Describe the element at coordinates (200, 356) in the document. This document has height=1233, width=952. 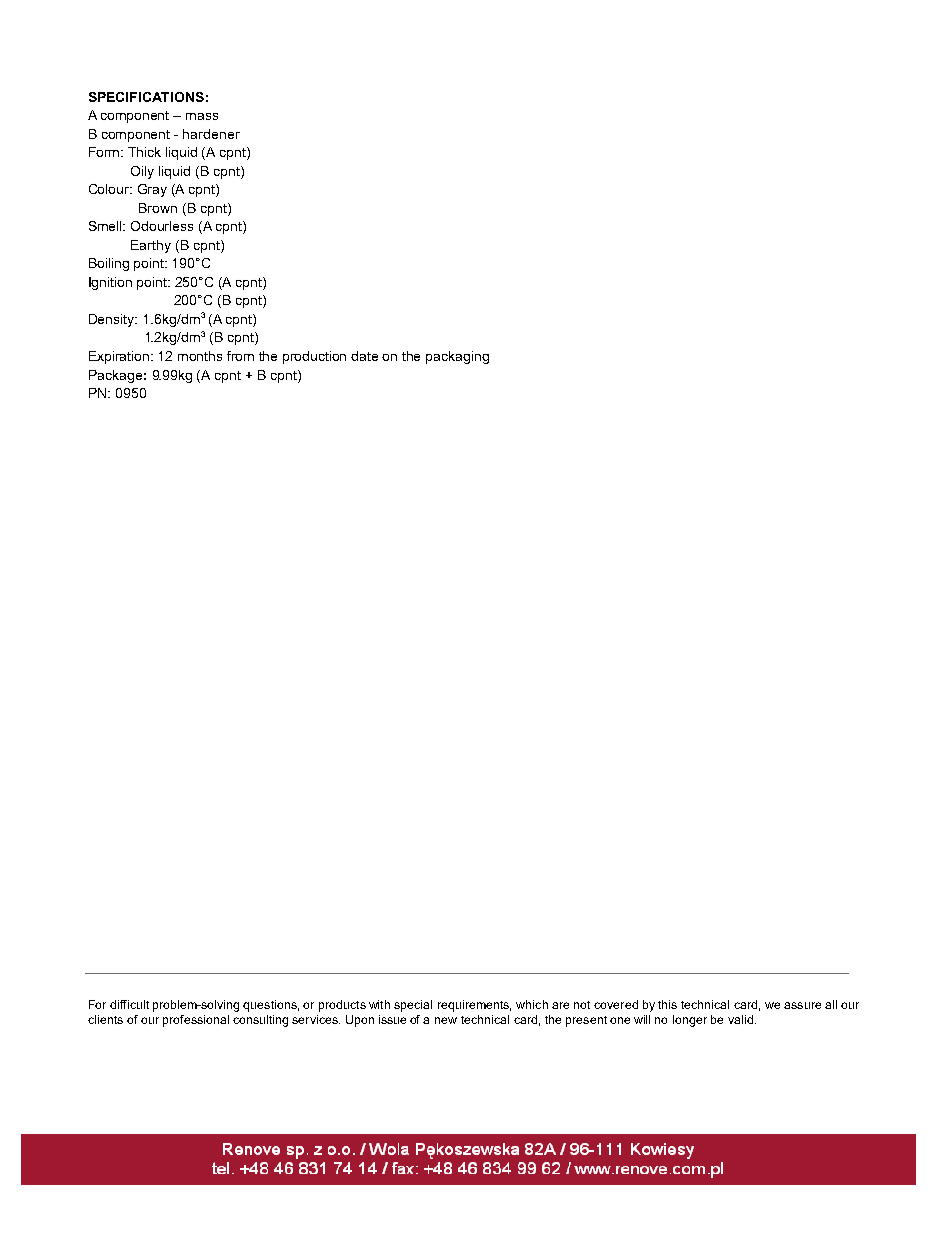
I see `months` at that location.
